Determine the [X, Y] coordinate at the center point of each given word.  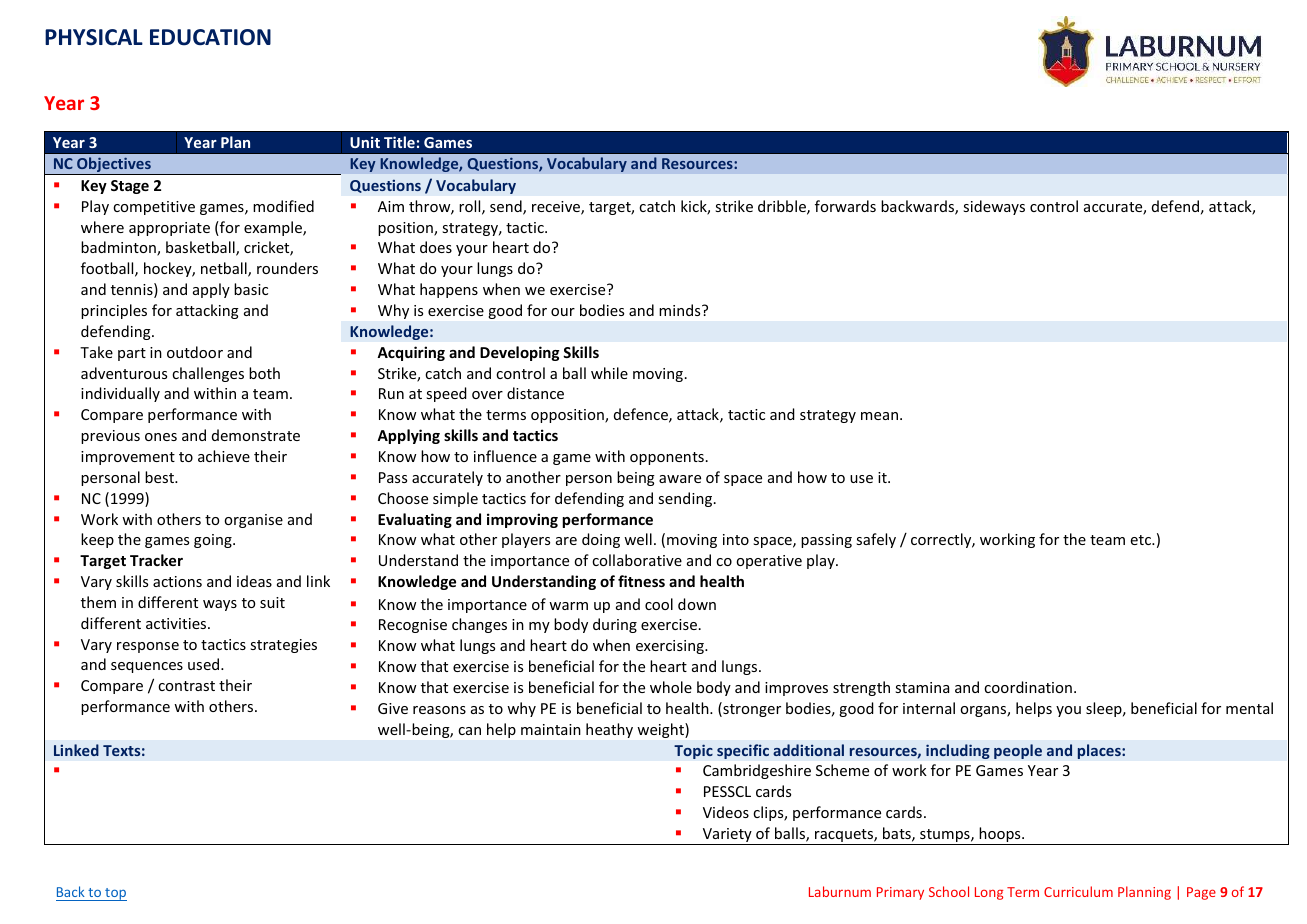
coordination [1028, 687]
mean [879, 416]
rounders [287, 268]
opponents [667, 458]
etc [1142, 540]
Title [399, 142]
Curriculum [1078, 891]
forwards [845, 206]
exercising [671, 647]
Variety [727, 836]
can [469, 731]
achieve [224, 456]
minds [681, 310]
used [205, 664]
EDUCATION [210, 37]
